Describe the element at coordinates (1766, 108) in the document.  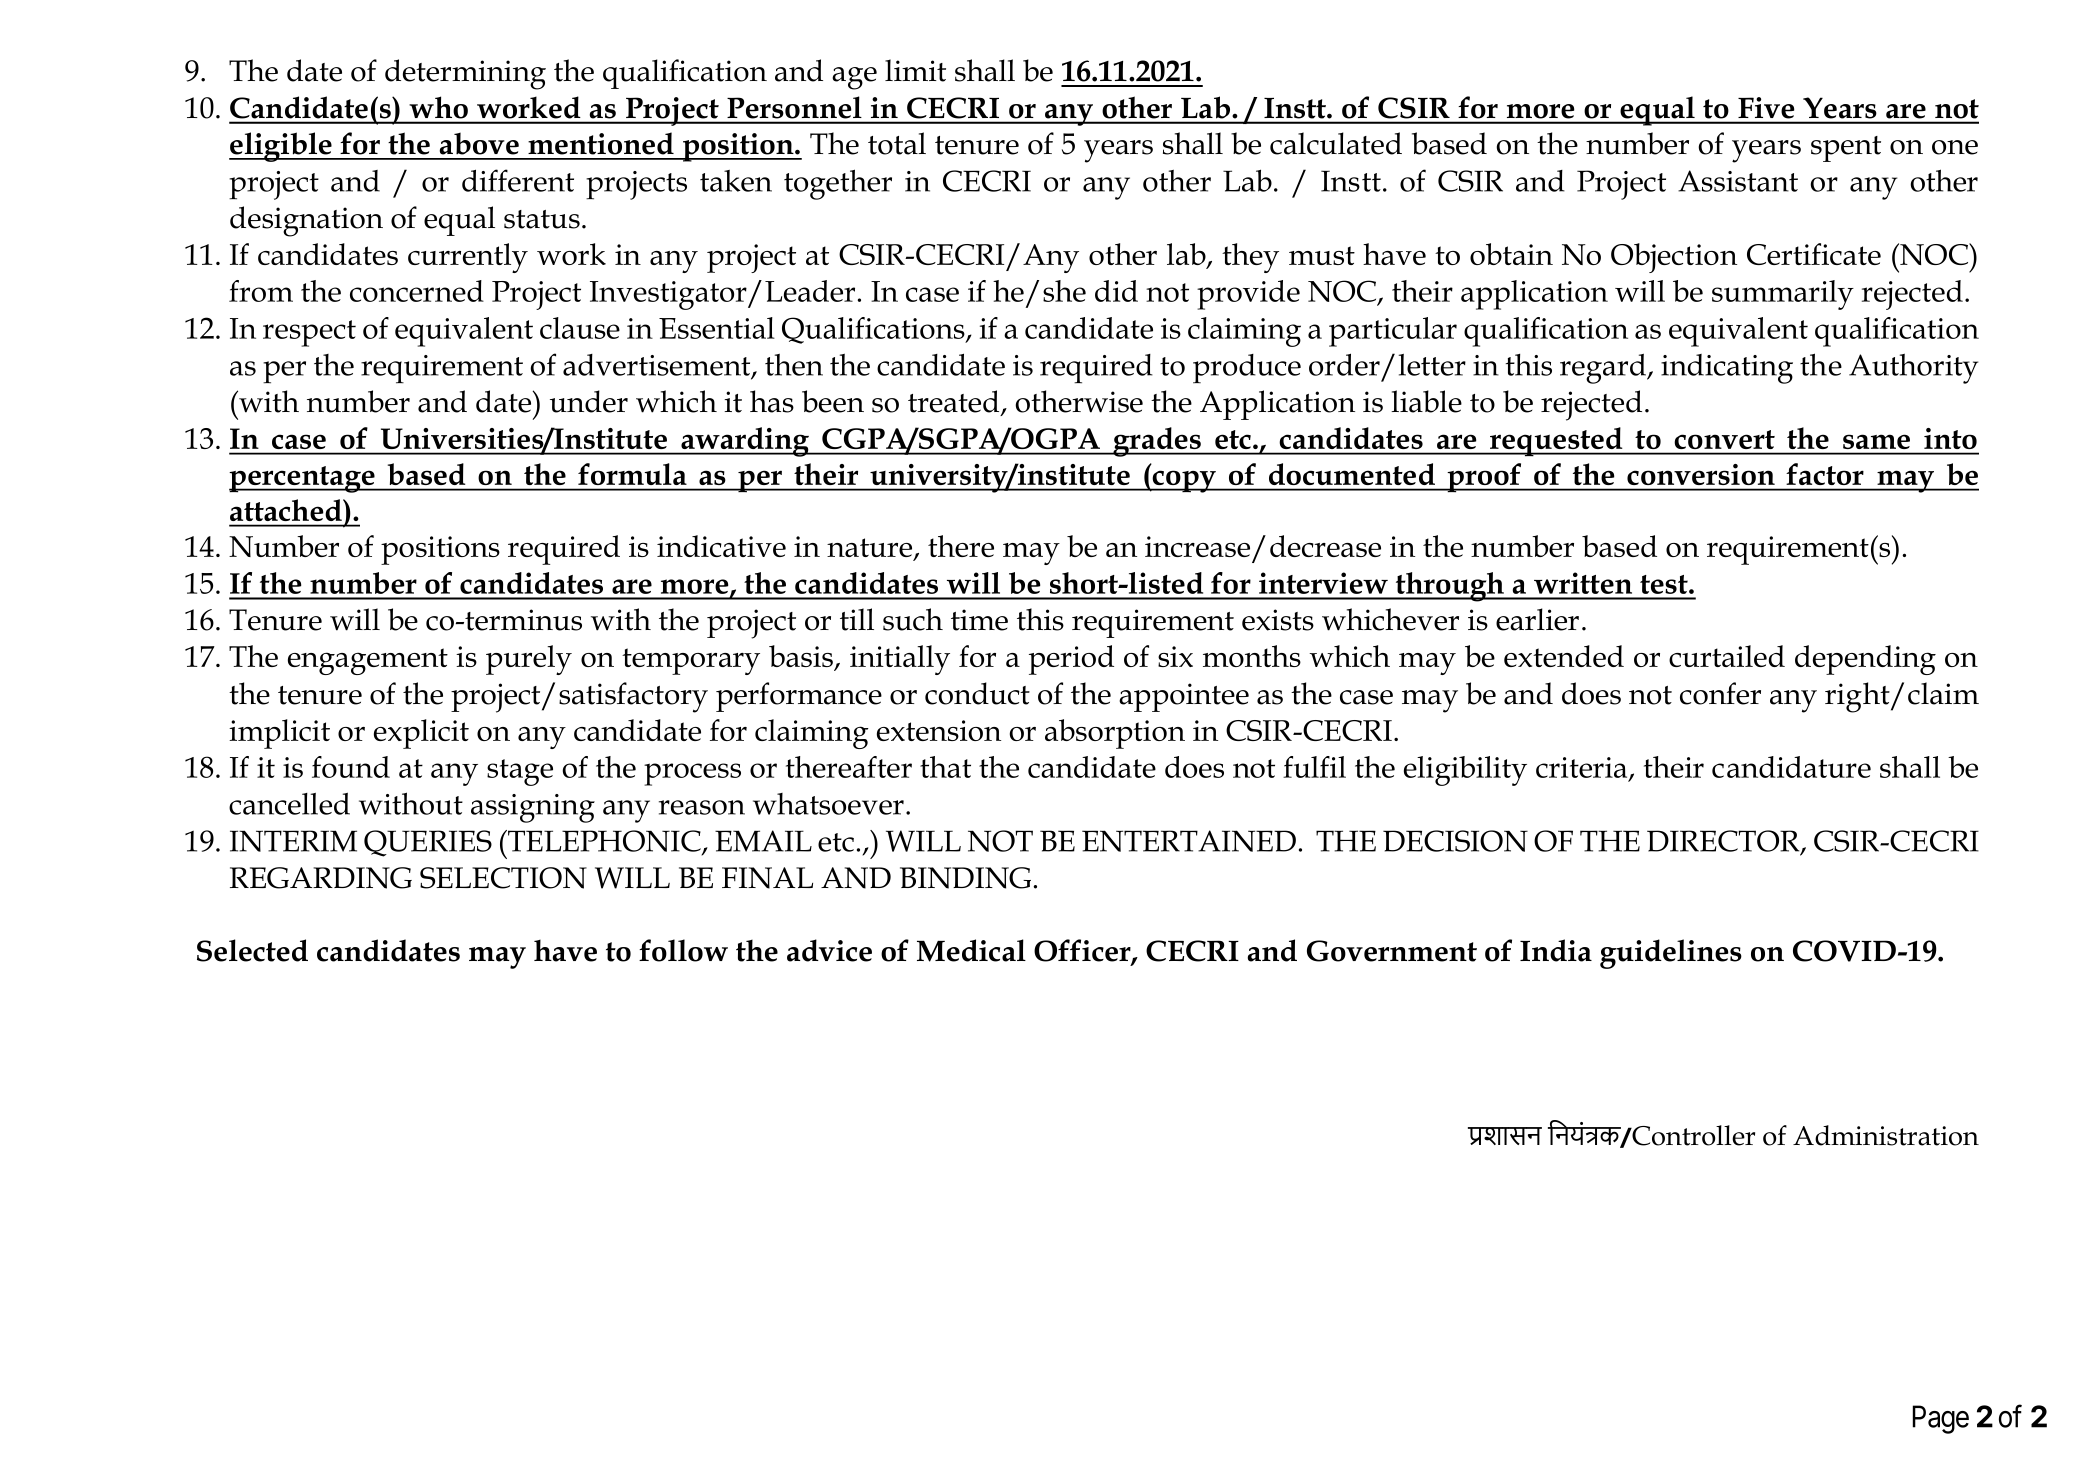
I see `Five` at that location.
